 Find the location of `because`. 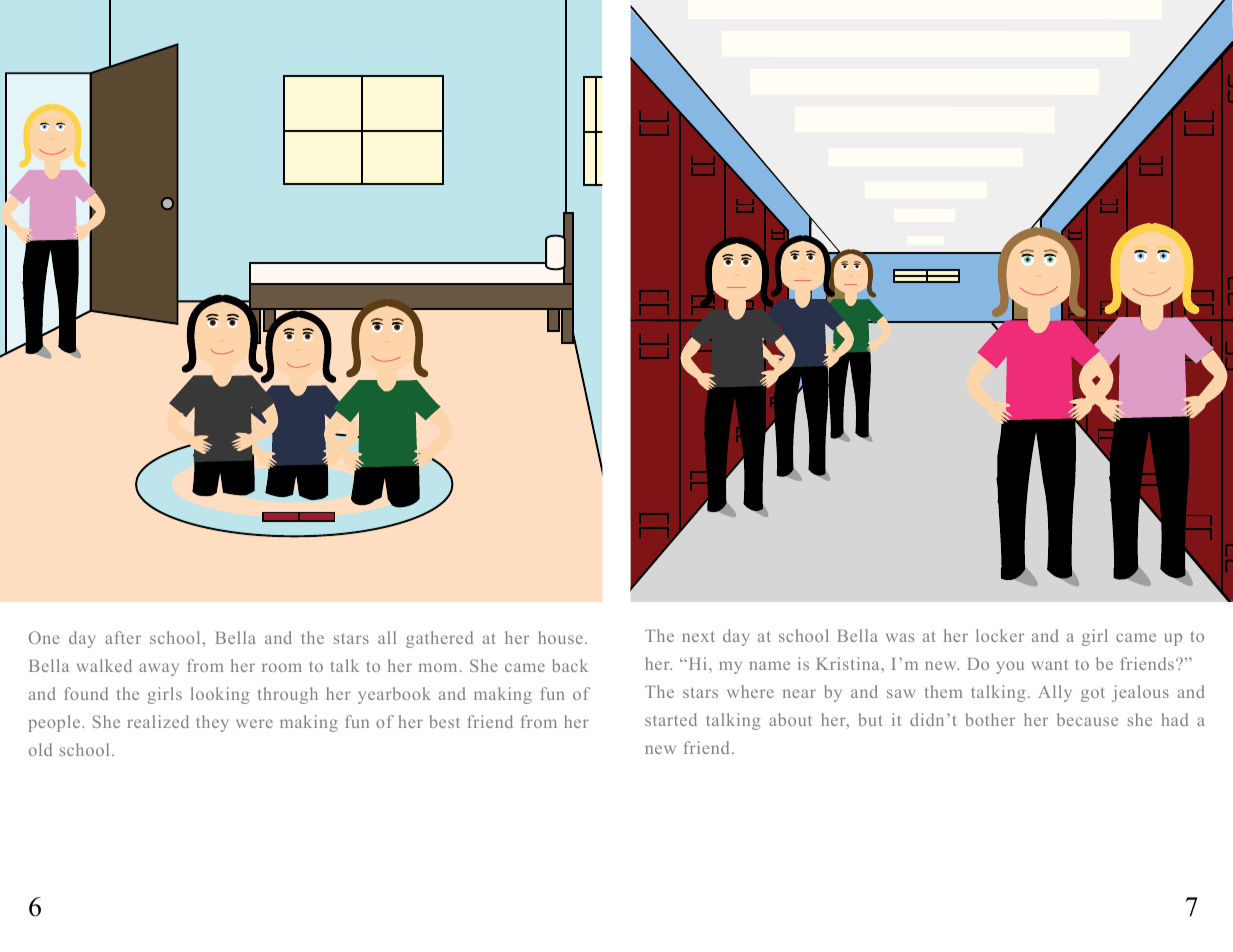

because is located at coordinates (1087, 719).
